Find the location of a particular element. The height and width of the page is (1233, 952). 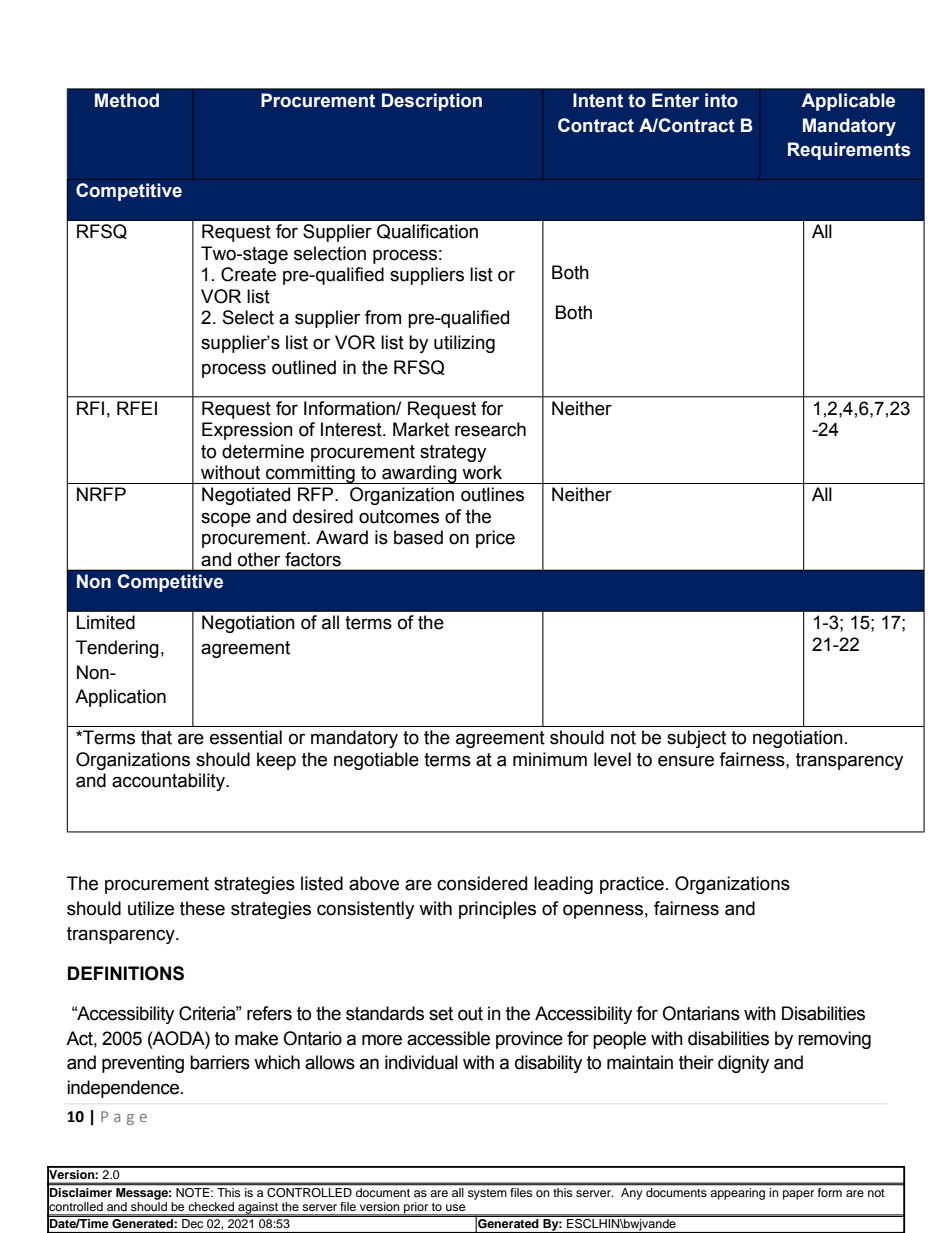

system is located at coordinates (487, 1194).
